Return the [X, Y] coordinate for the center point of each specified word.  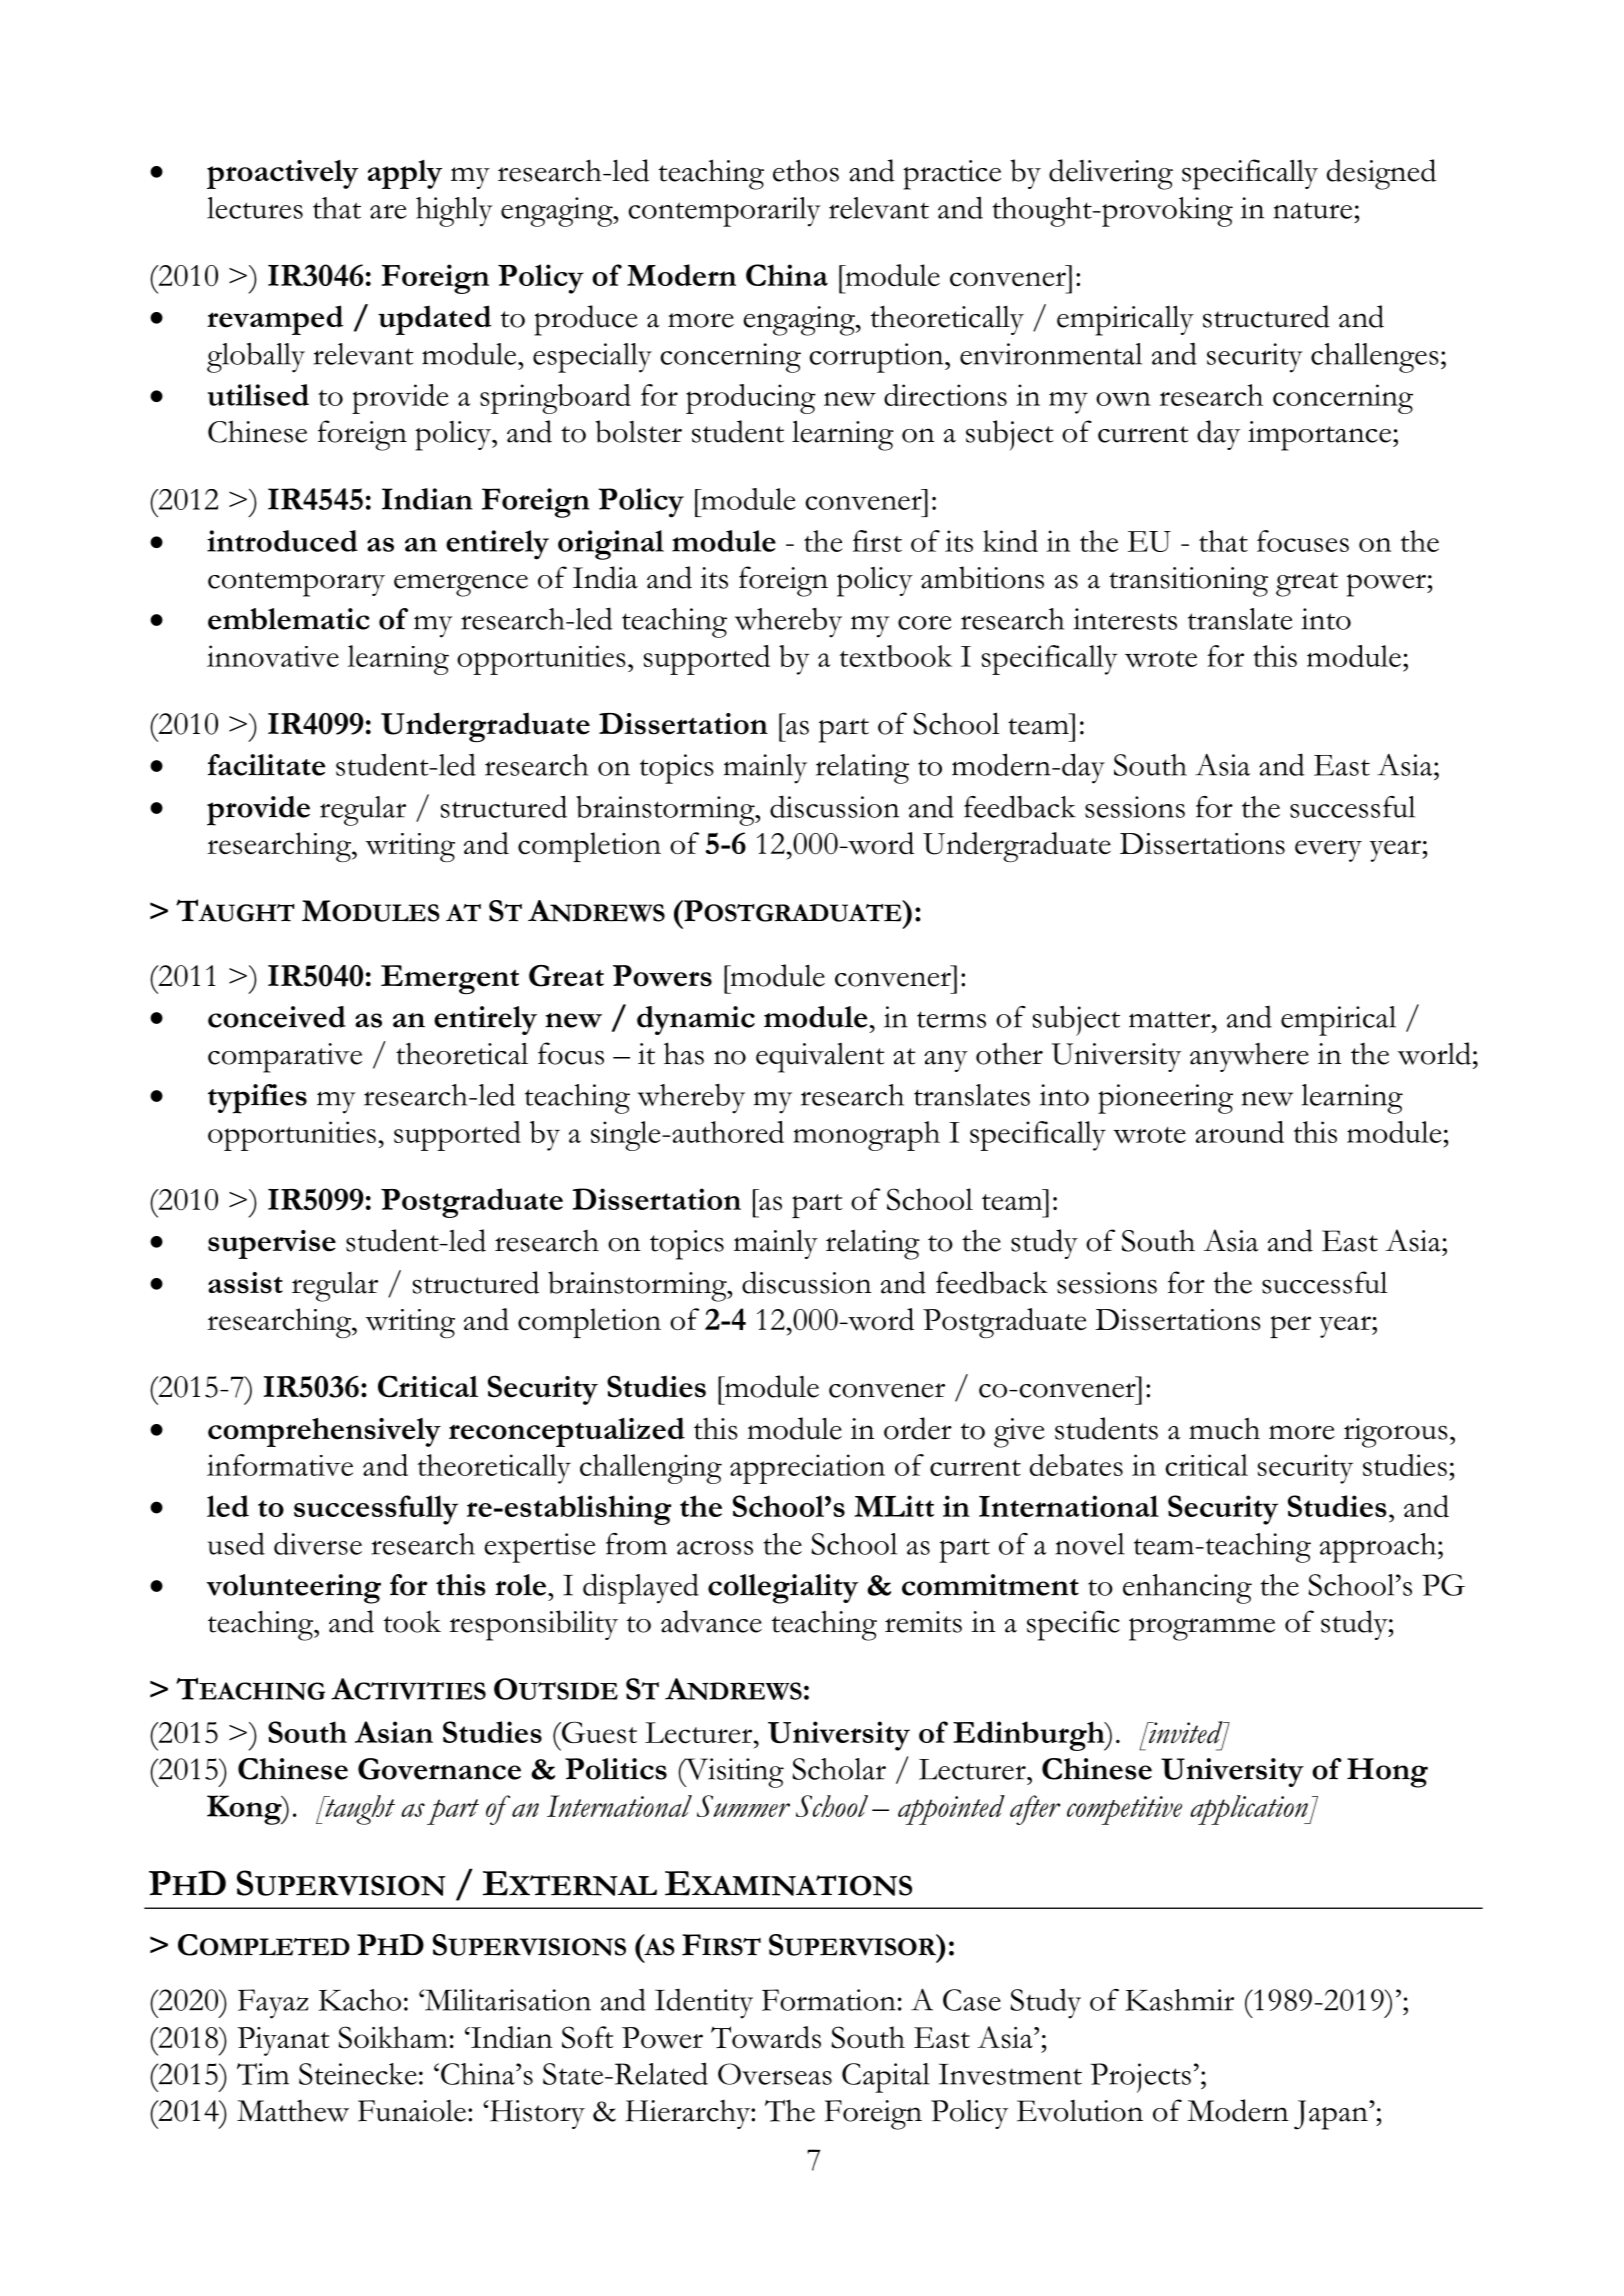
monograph [866, 1136]
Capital [886, 2078]
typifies [257, 1099]
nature [1312, 210]
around [1239, 1132]
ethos [806, 170]
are [388, 211]
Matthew [293, 2111]
